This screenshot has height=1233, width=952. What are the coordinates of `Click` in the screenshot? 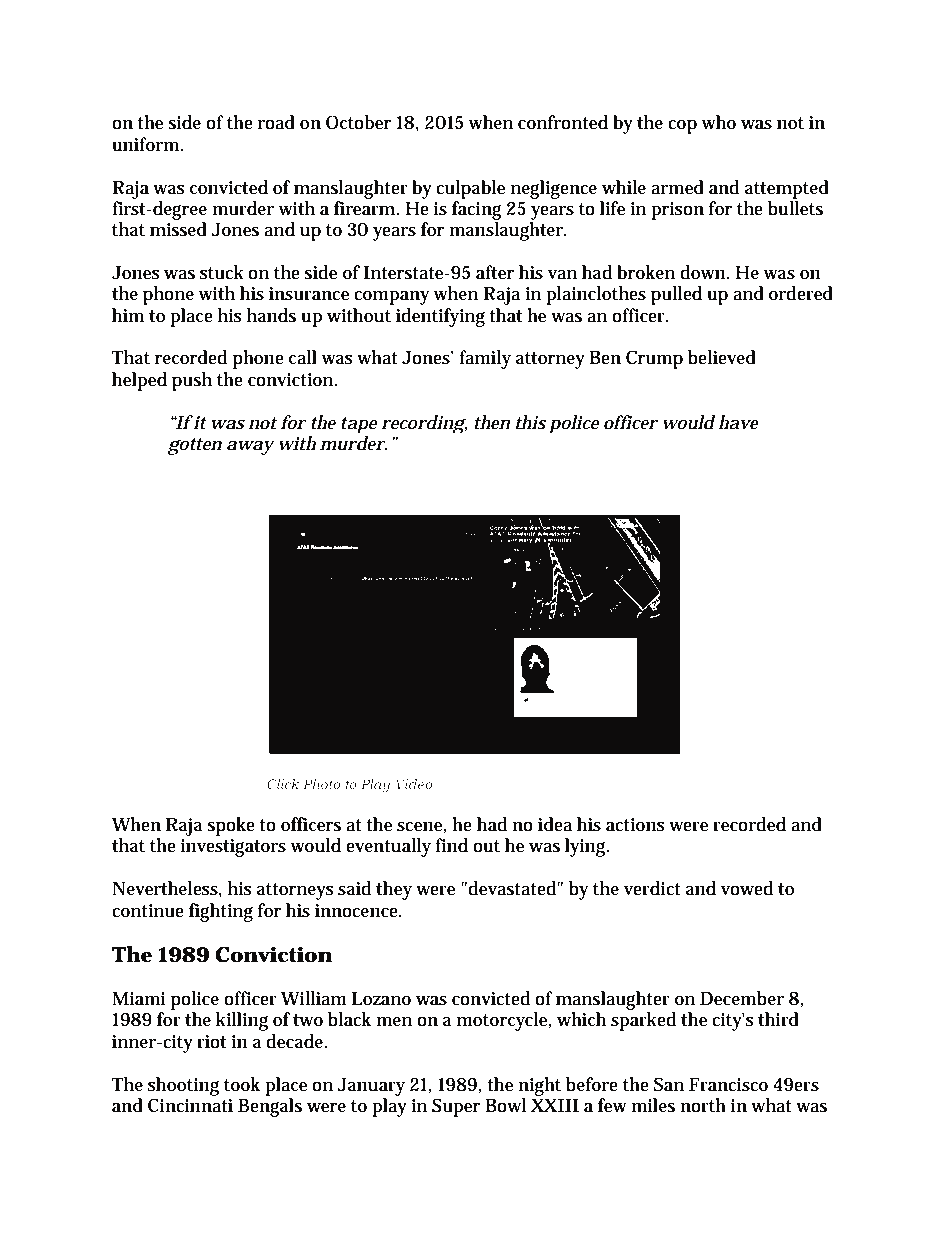 It's located at (283, 784).
